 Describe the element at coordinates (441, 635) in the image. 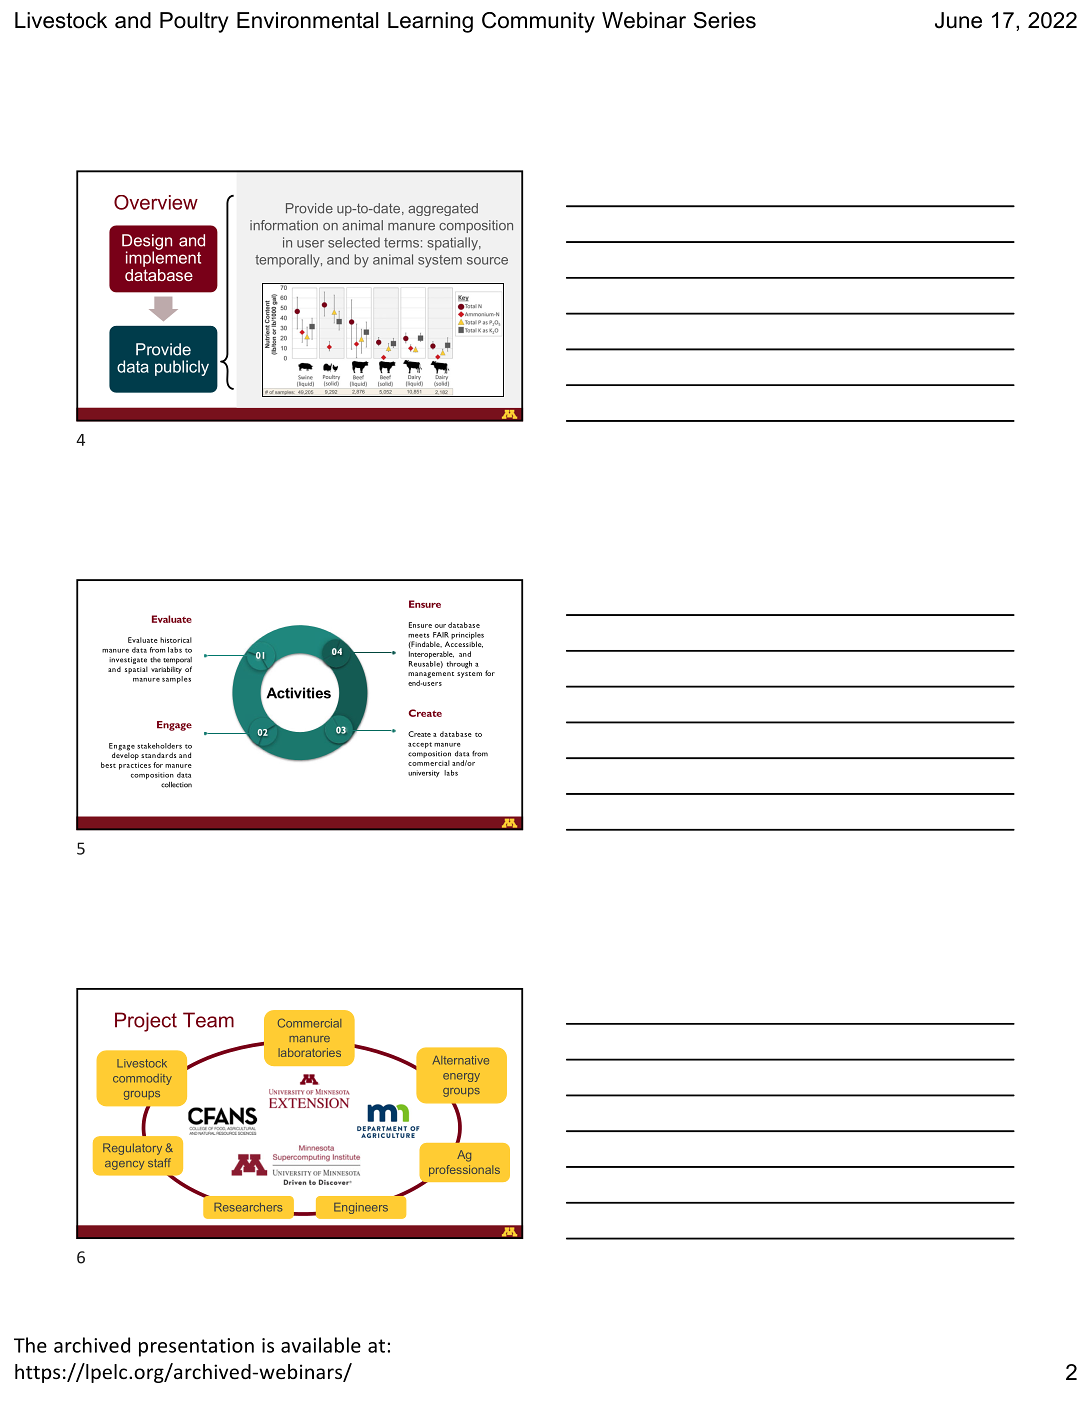

I see `FAIR` at that location.
